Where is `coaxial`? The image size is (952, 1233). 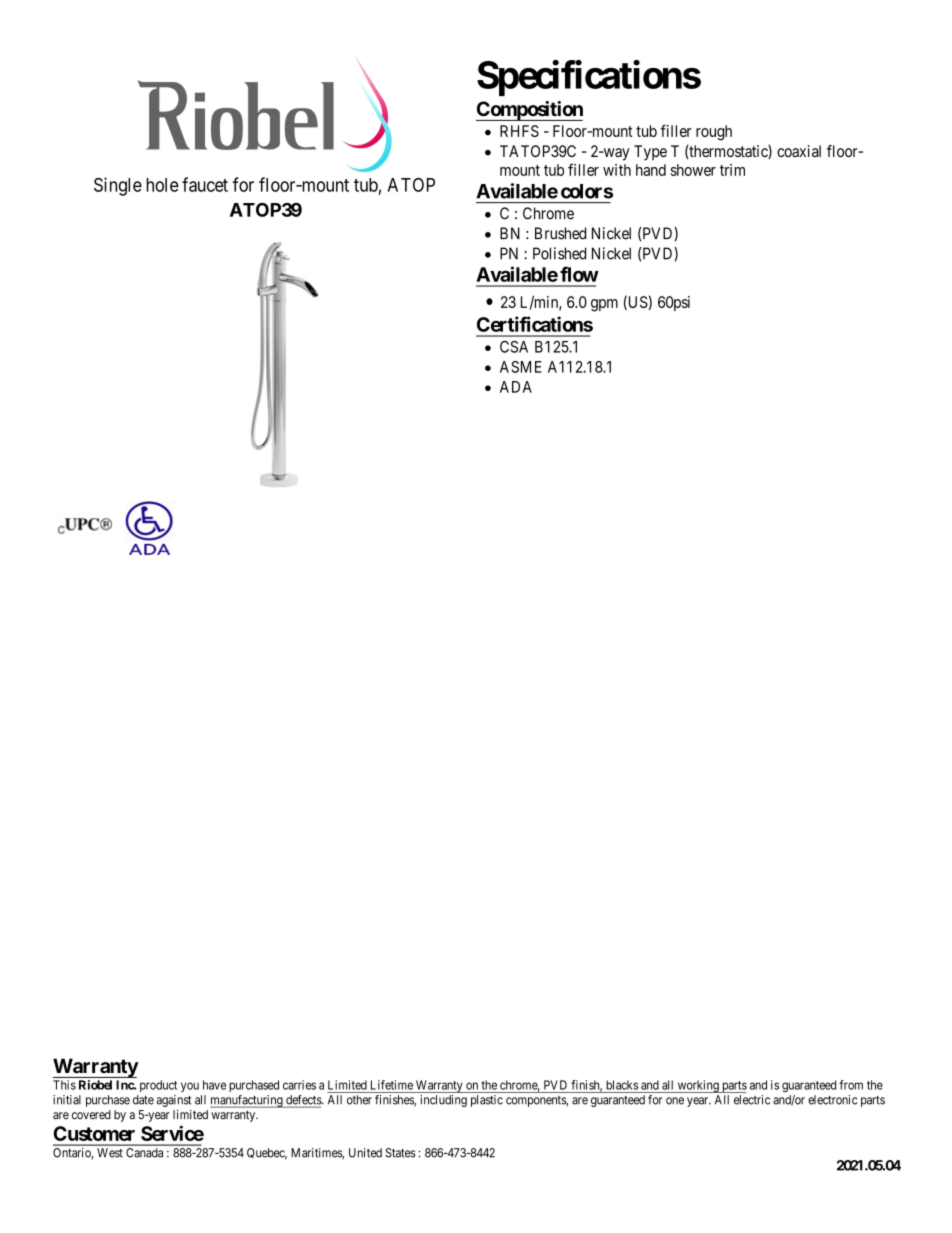
coaxial is located at coordinates (799, 151).
